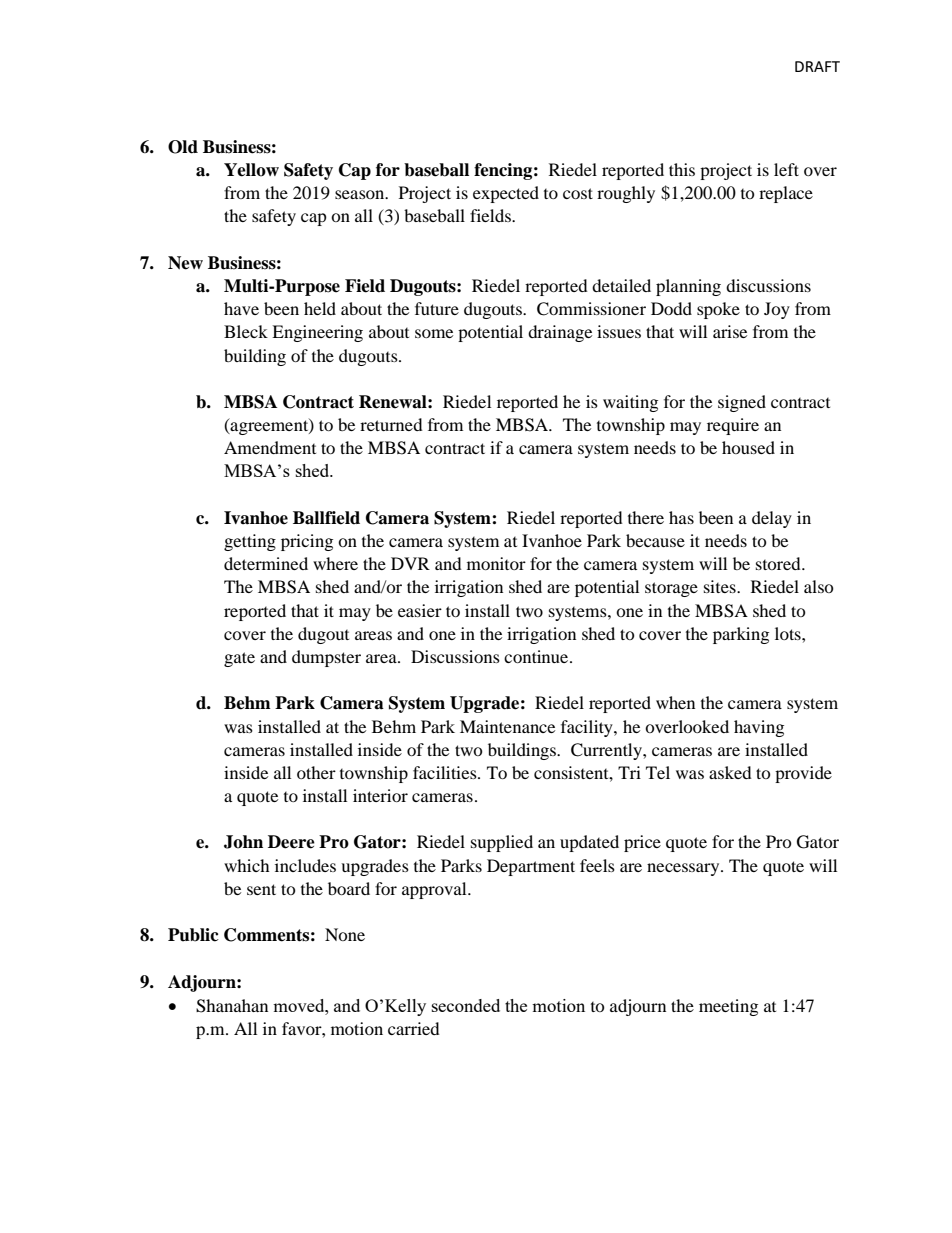 The height and width of the screenshot is (1233, 952). I want to click on Yellow, so click(251, 170).
